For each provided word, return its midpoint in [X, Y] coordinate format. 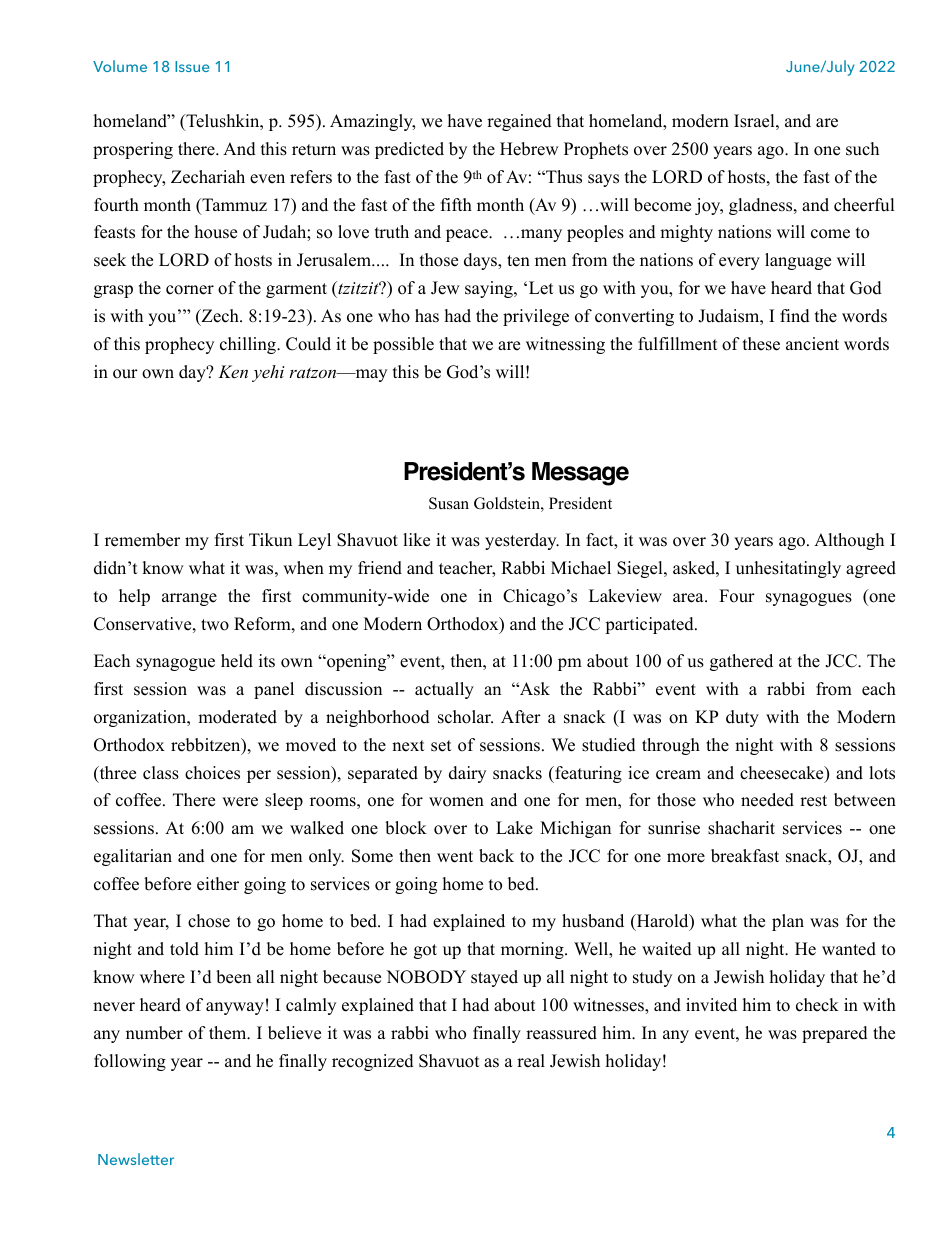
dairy [467, 774]
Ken [233, 371]
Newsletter [136, 1159]
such [862, 149]
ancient [812, 344]
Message [580, 474]
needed [767, 800]
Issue [192, 66]
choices [212, 773]
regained [519, 122]
